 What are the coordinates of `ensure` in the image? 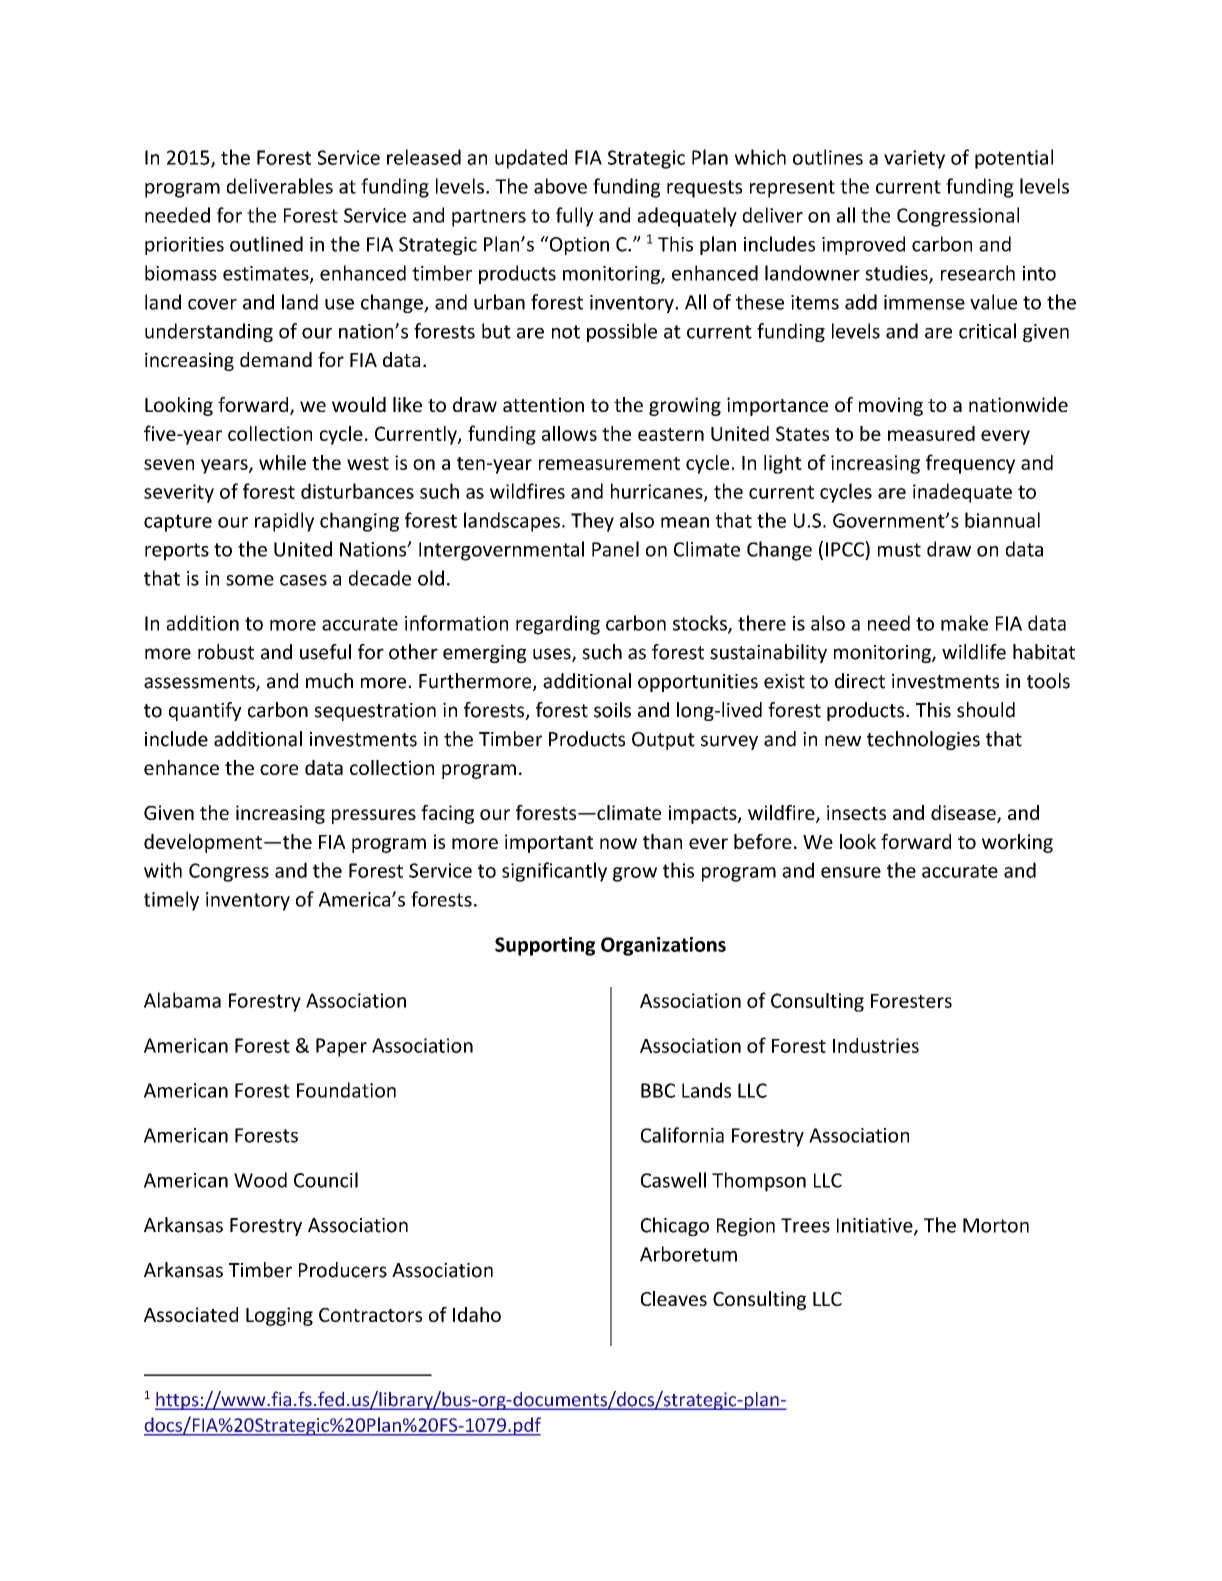 It's located at (851, 872).
